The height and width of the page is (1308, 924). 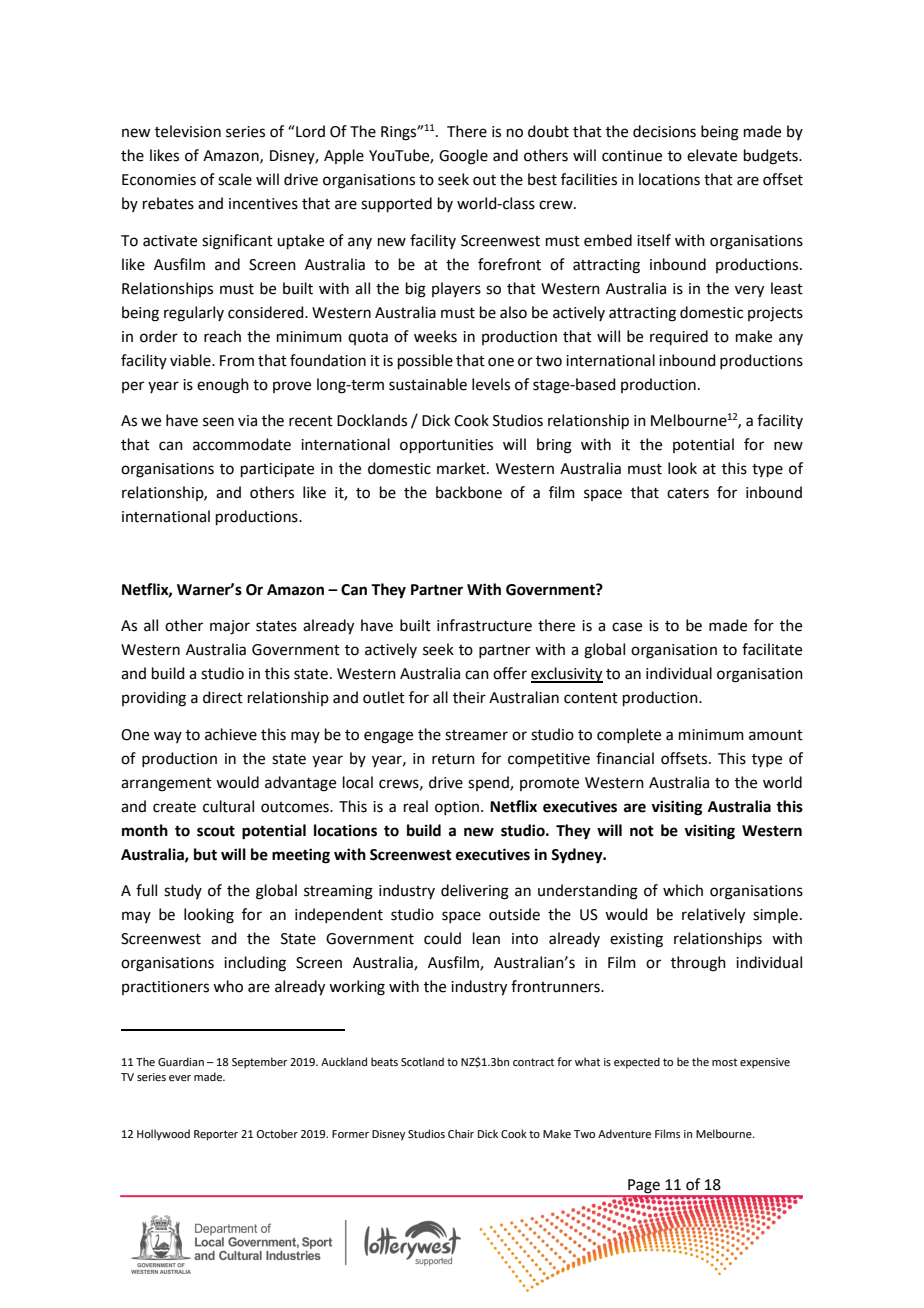 I want to click on infrastructure, so click(x=484, y=625).
